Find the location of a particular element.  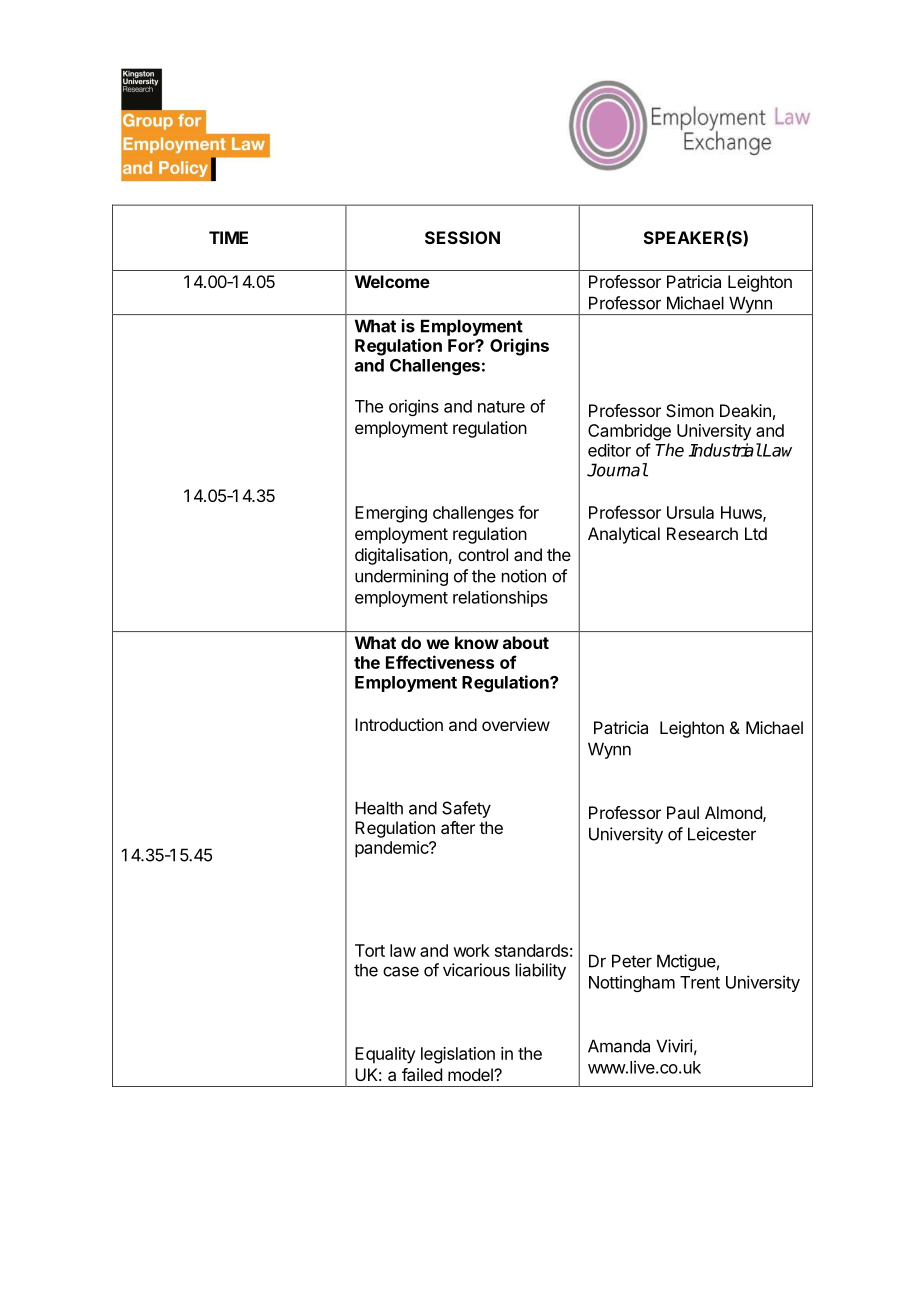

Amanda is located at coordinates (619, 1046).
